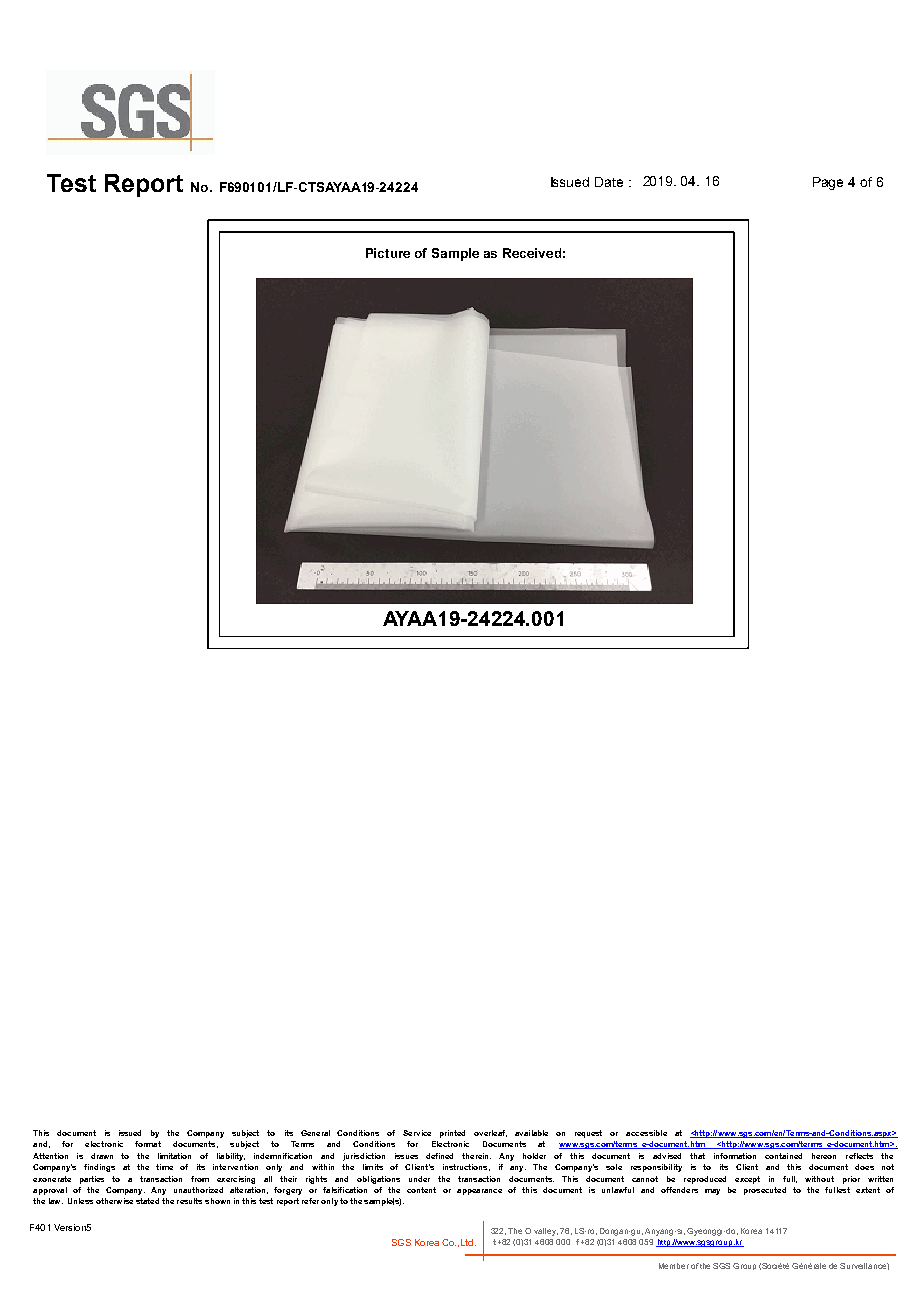  I want to click on General, so click(315, 1133).
